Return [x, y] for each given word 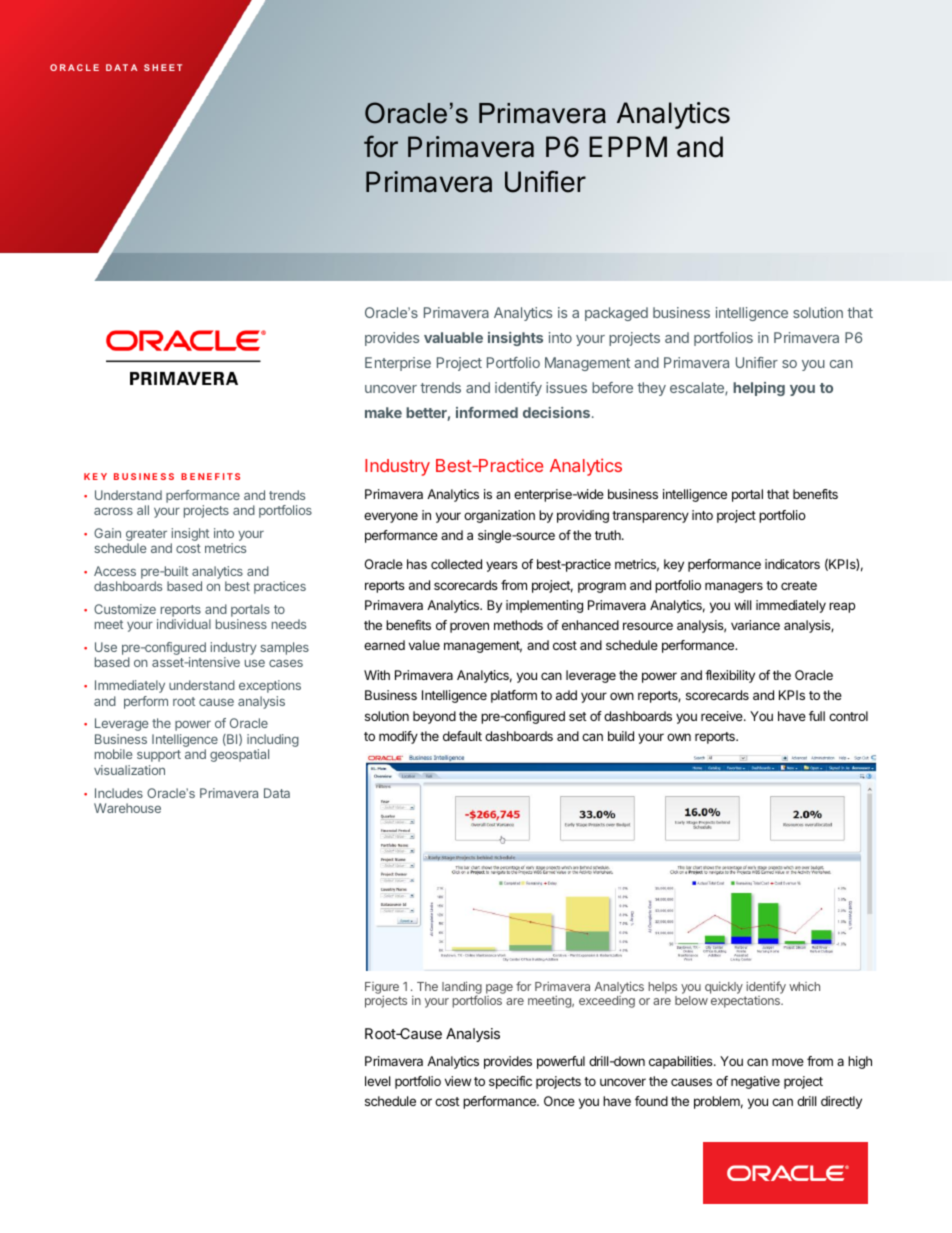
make [383, 412]
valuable [453, 337]
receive [723, 716]
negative [755, 1082]
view [458, 1081]
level [377, 1081]
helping [759, 389]
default [462, 736]
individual [184, 624]
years [502, 566]
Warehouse [127, 808]
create [799, 585]
